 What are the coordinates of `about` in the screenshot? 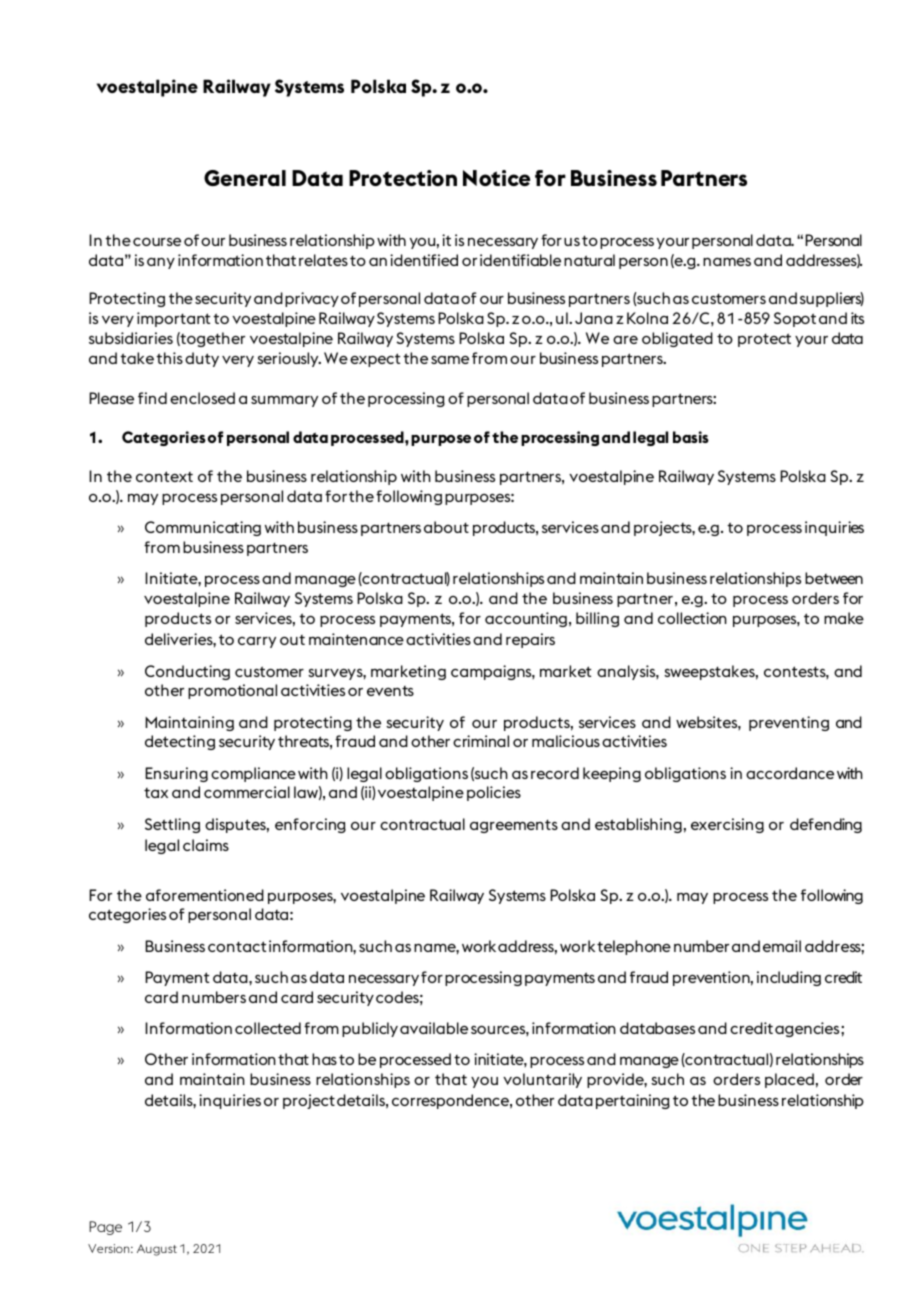 It's located at (446, 527).
